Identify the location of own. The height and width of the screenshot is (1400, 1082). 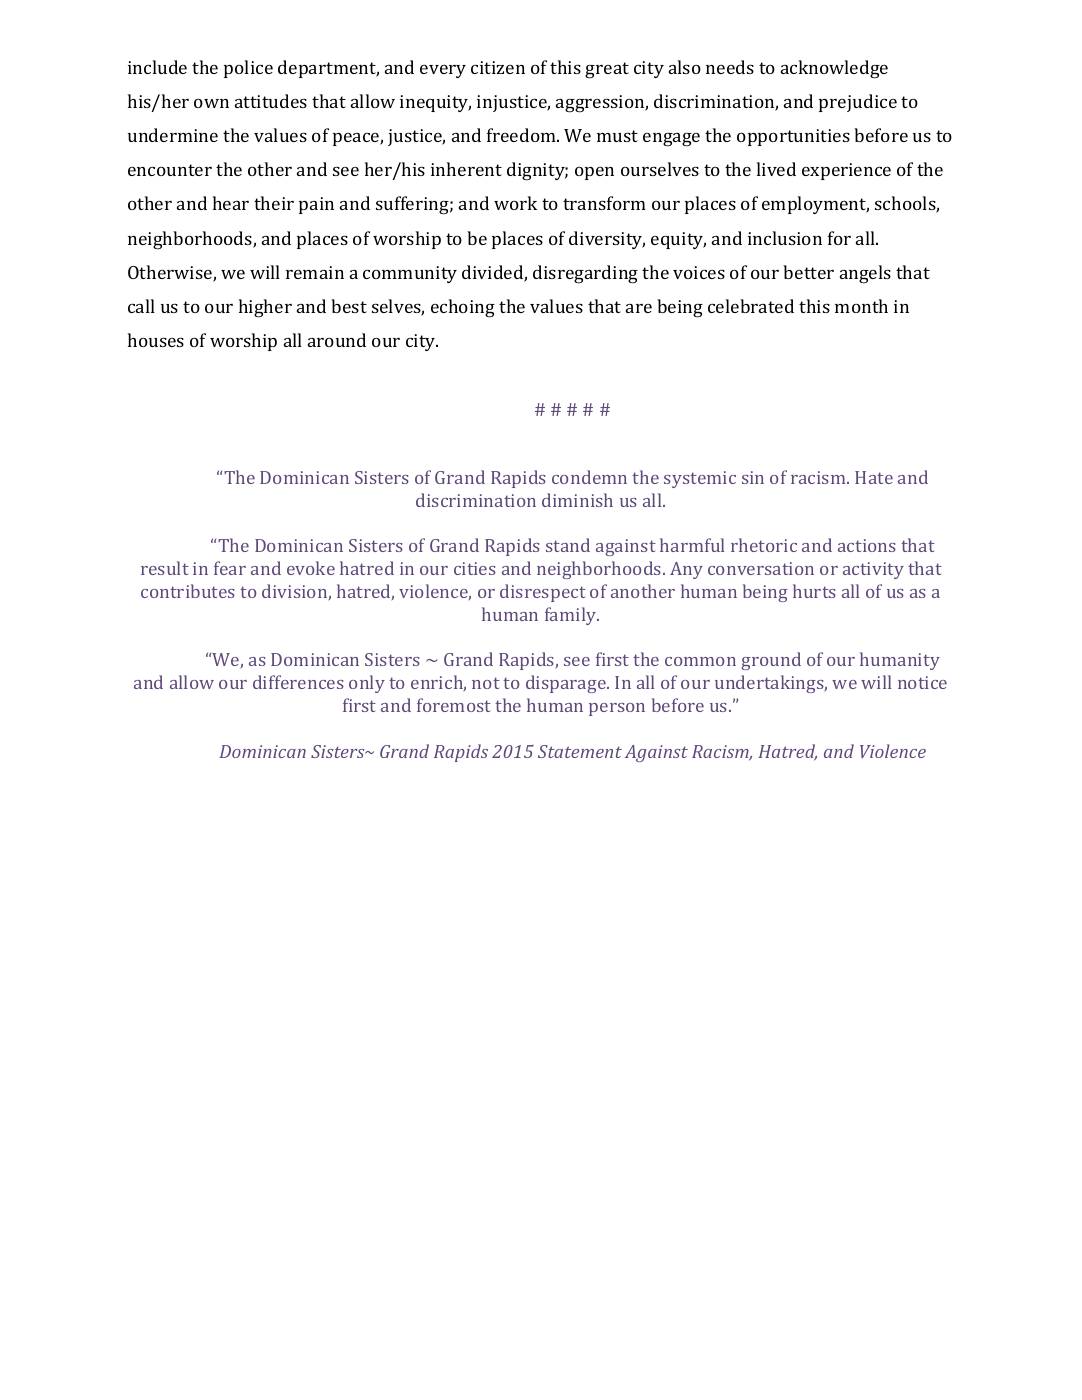
(211, 103).
